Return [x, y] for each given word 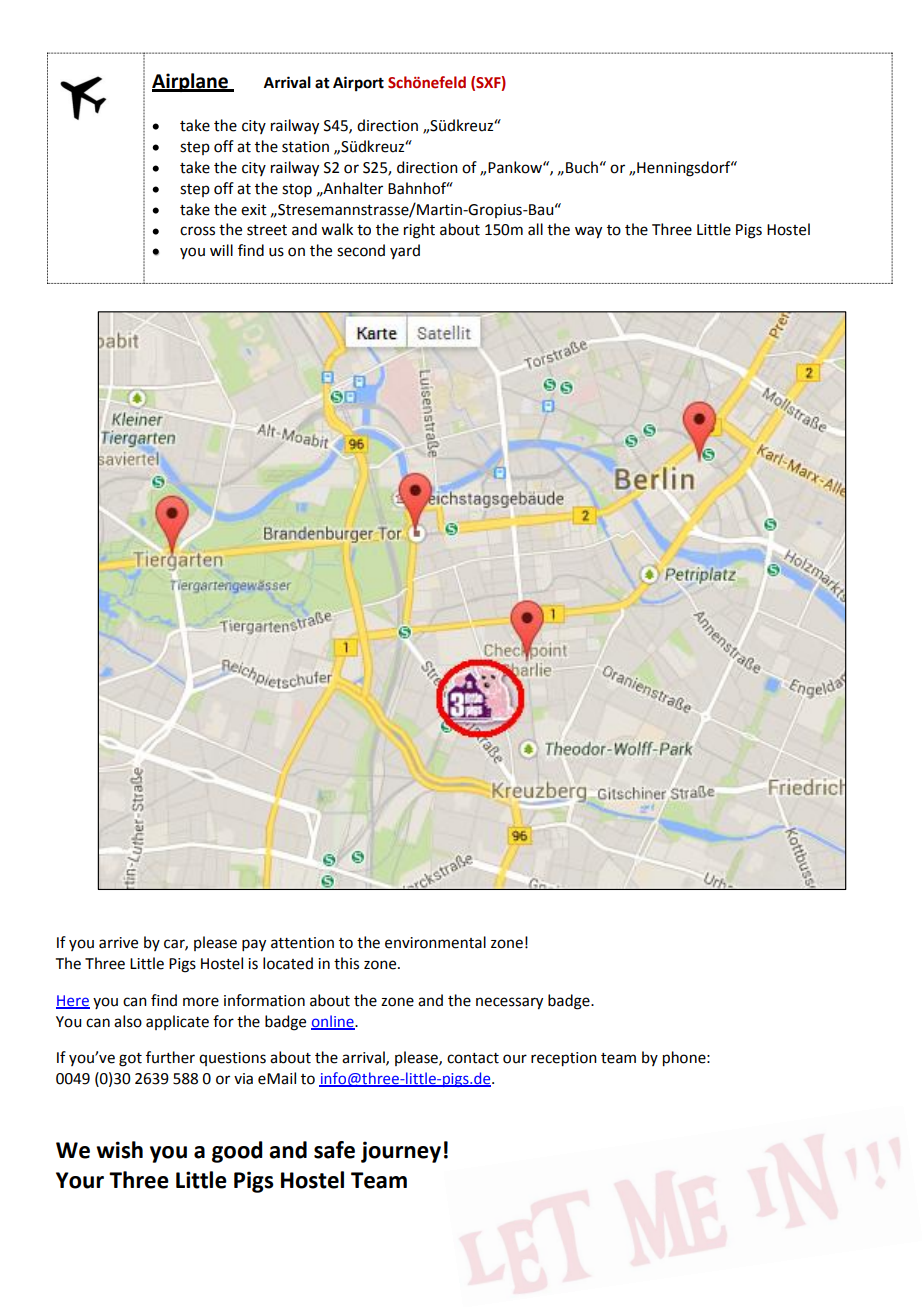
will [221, 250]
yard [405, 251]
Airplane [191, 82]
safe [334, 1150]
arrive [118, 943]
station [305, 147]
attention [302, 943]
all [535, 229]
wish [119, 1150]
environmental [435, 942]
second [361, 250]
